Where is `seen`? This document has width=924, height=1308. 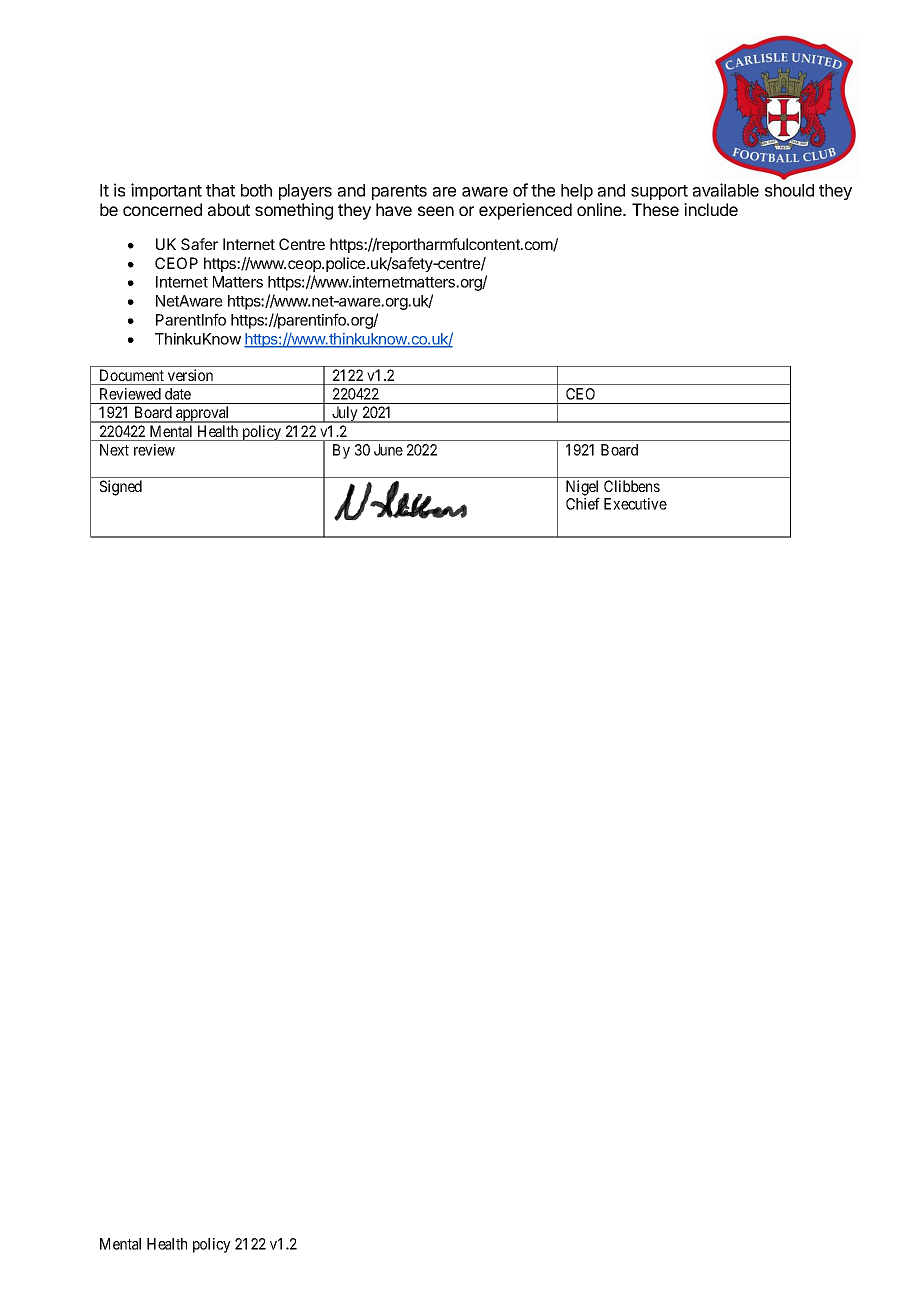 seen is located at coordinates (436, 211).
